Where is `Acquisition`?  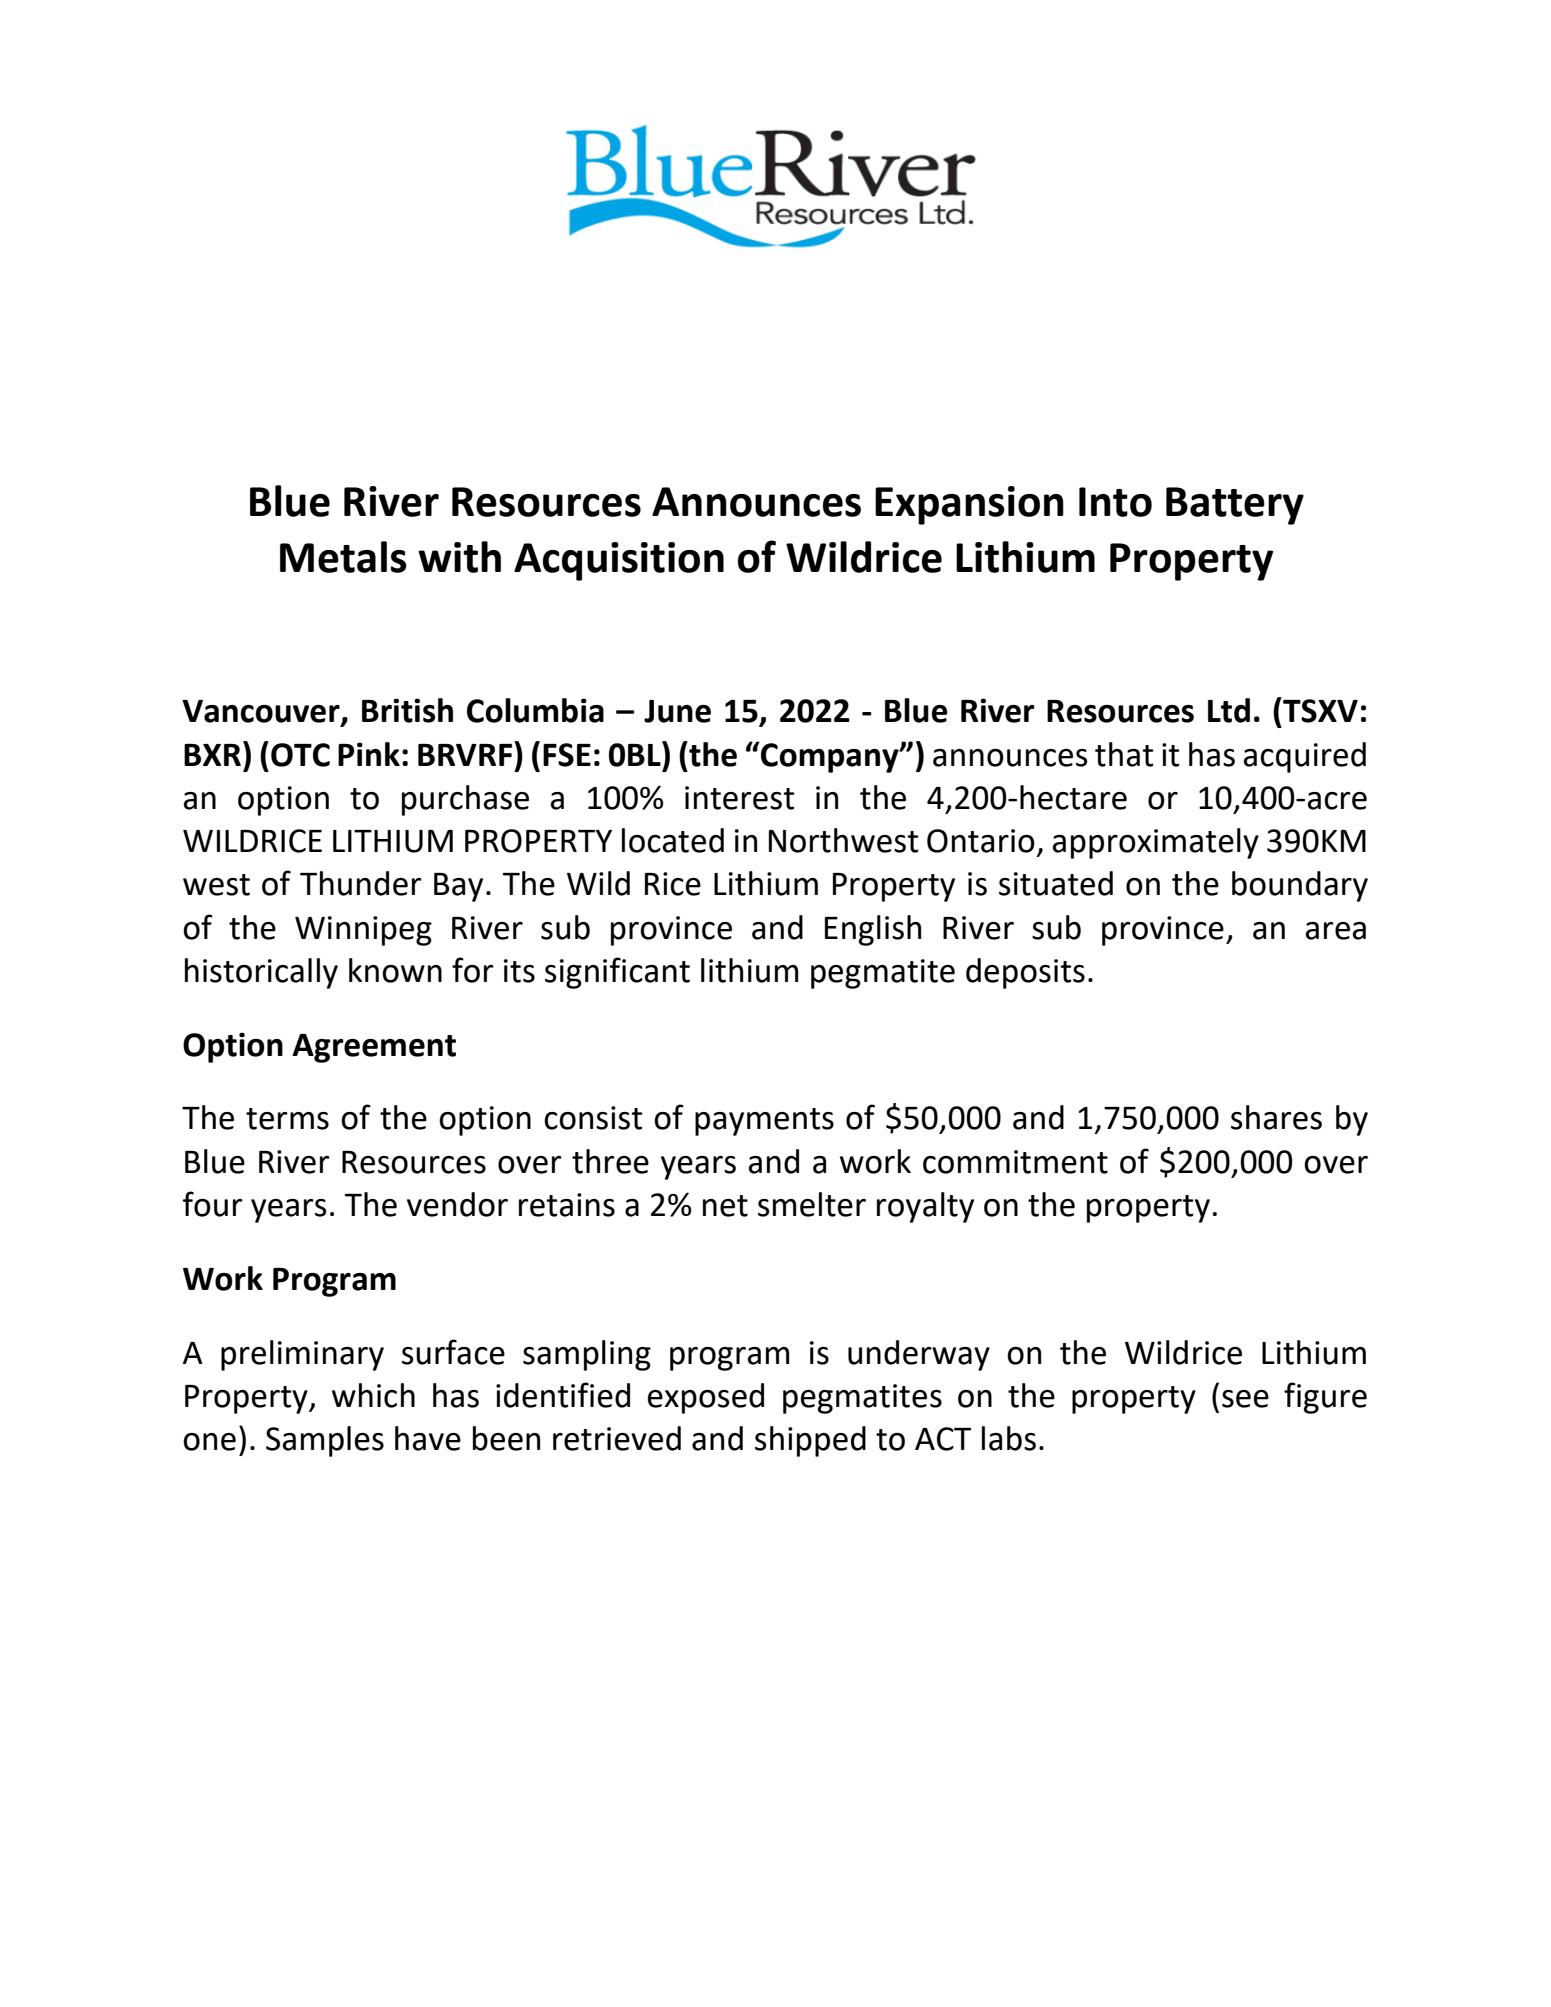
Acquisition is located at coordinates (619, 561).
